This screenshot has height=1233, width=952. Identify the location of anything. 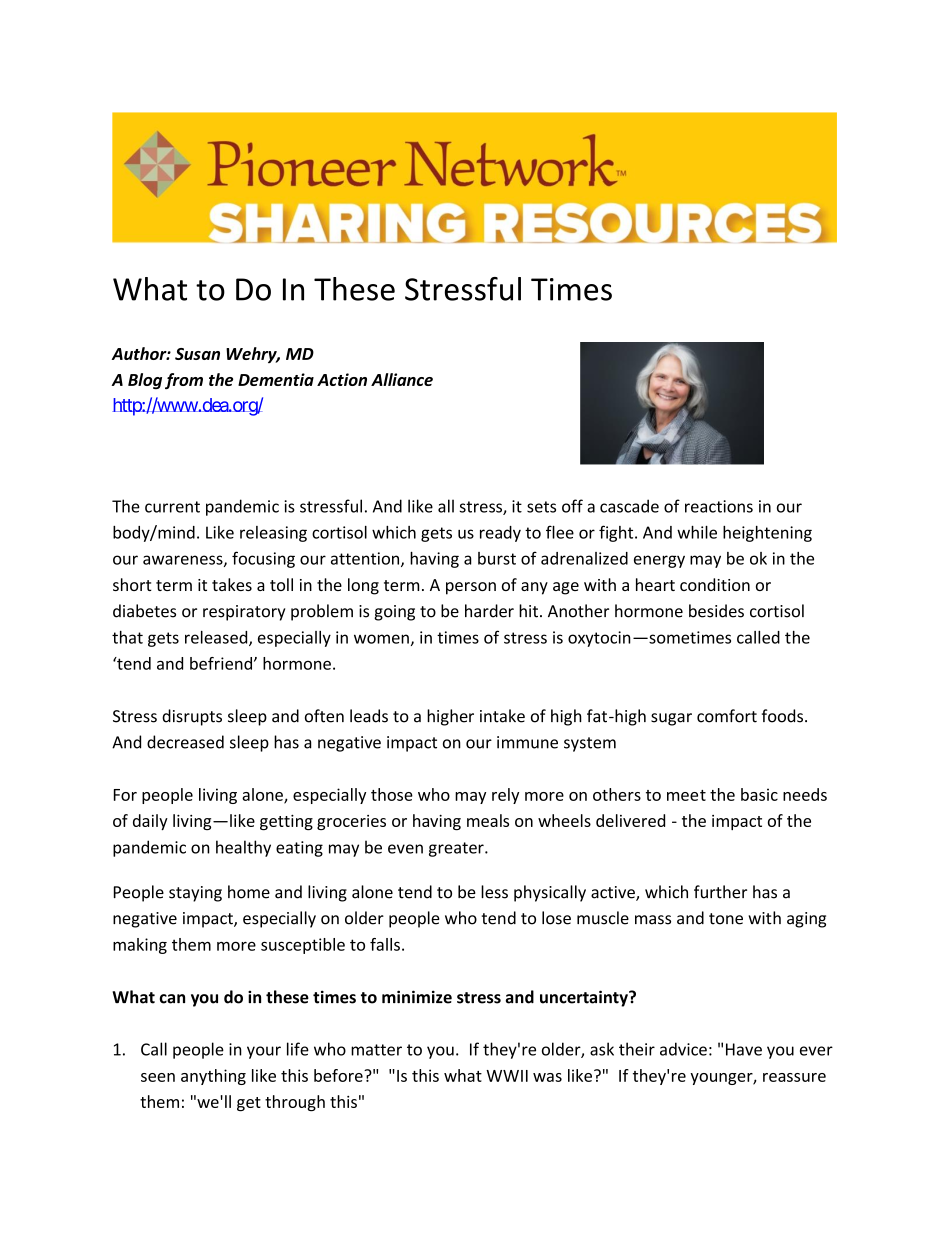
(213, 1077).
